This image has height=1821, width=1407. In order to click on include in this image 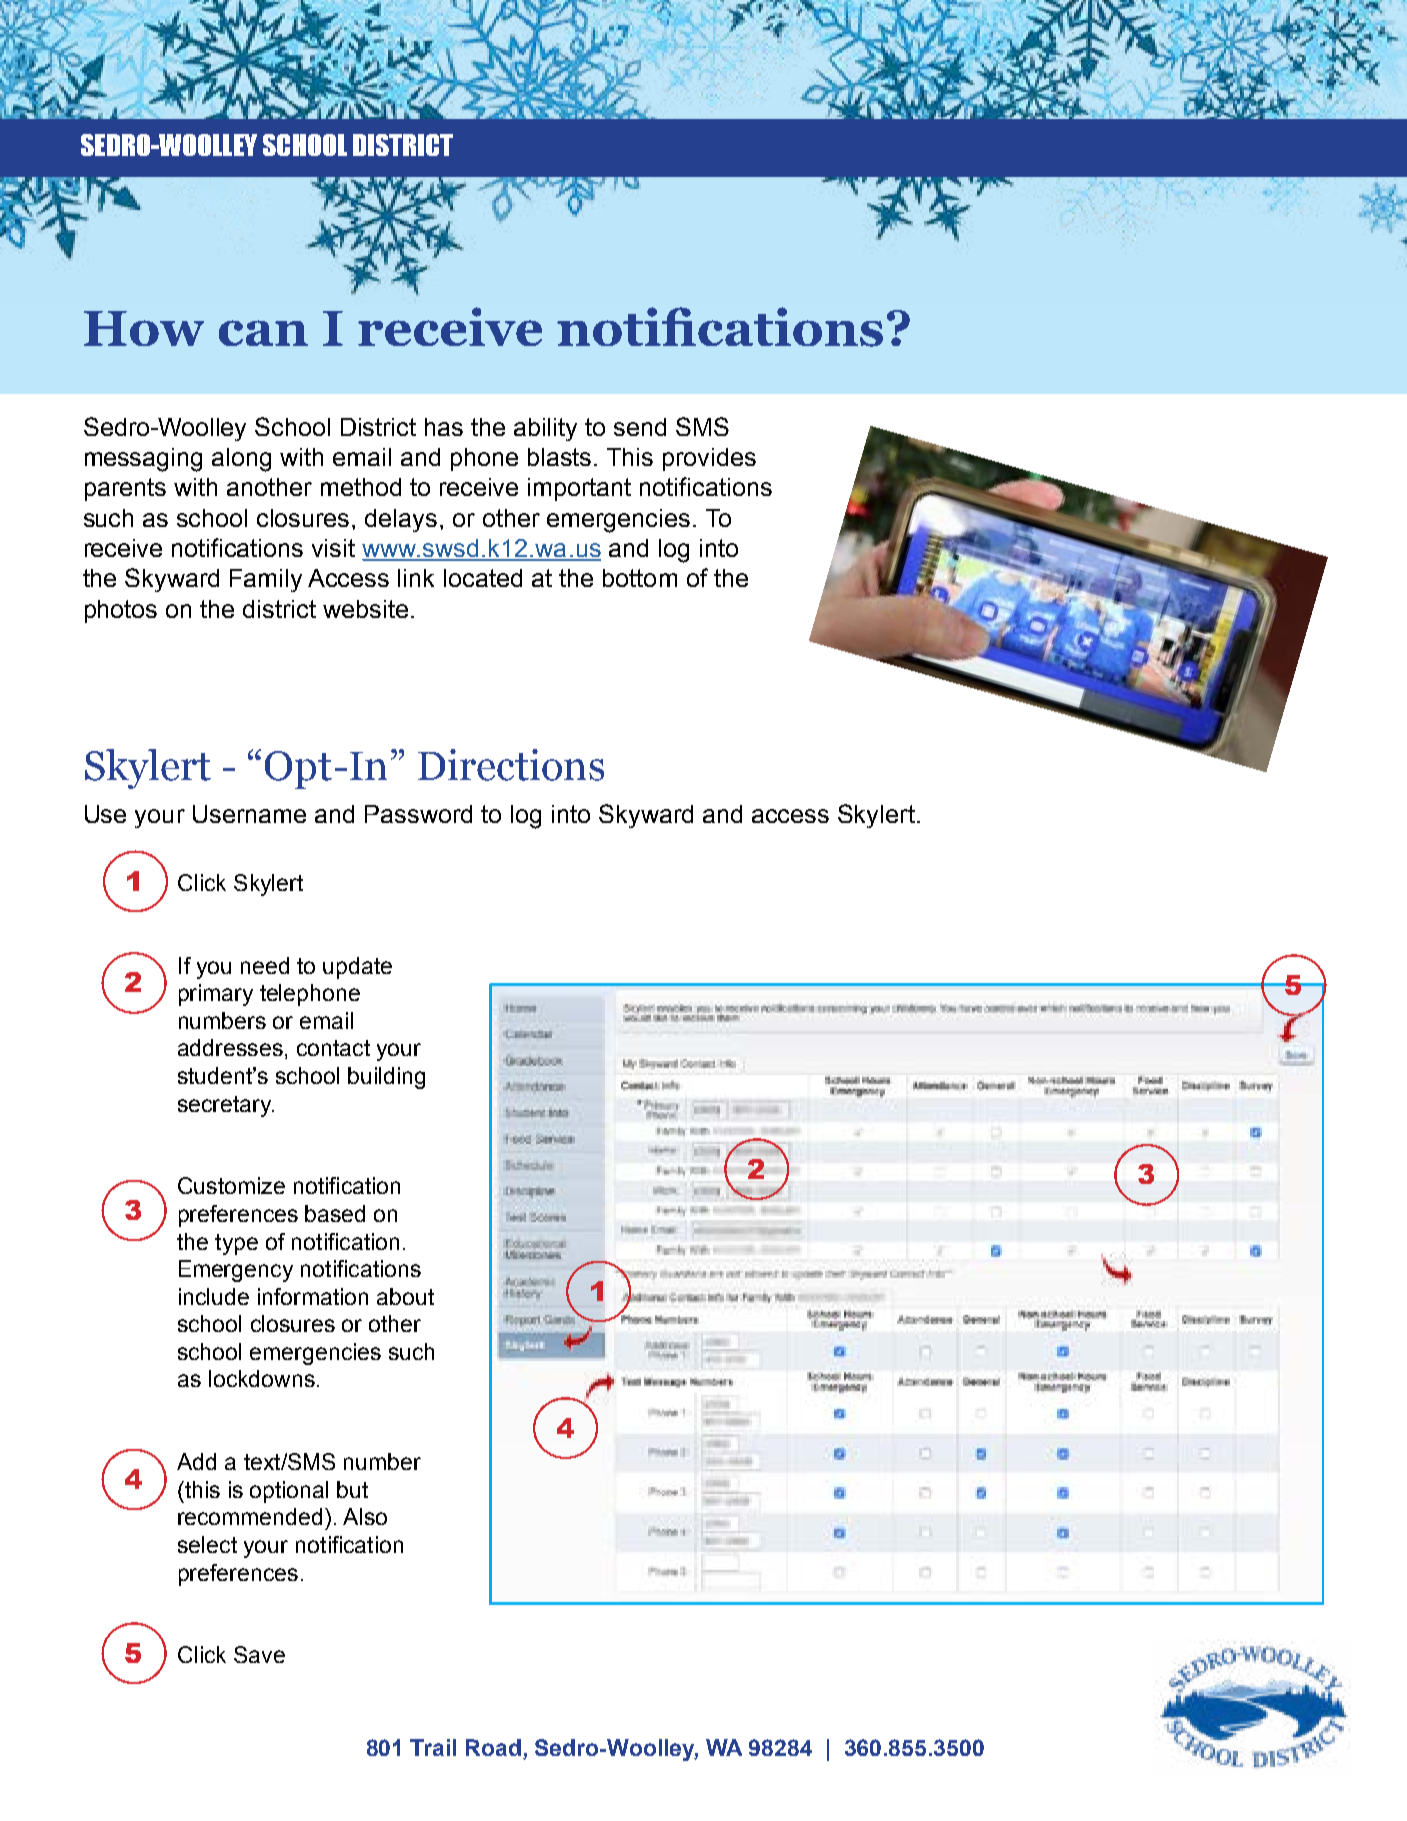, I will do `click(214, 1296)`.
